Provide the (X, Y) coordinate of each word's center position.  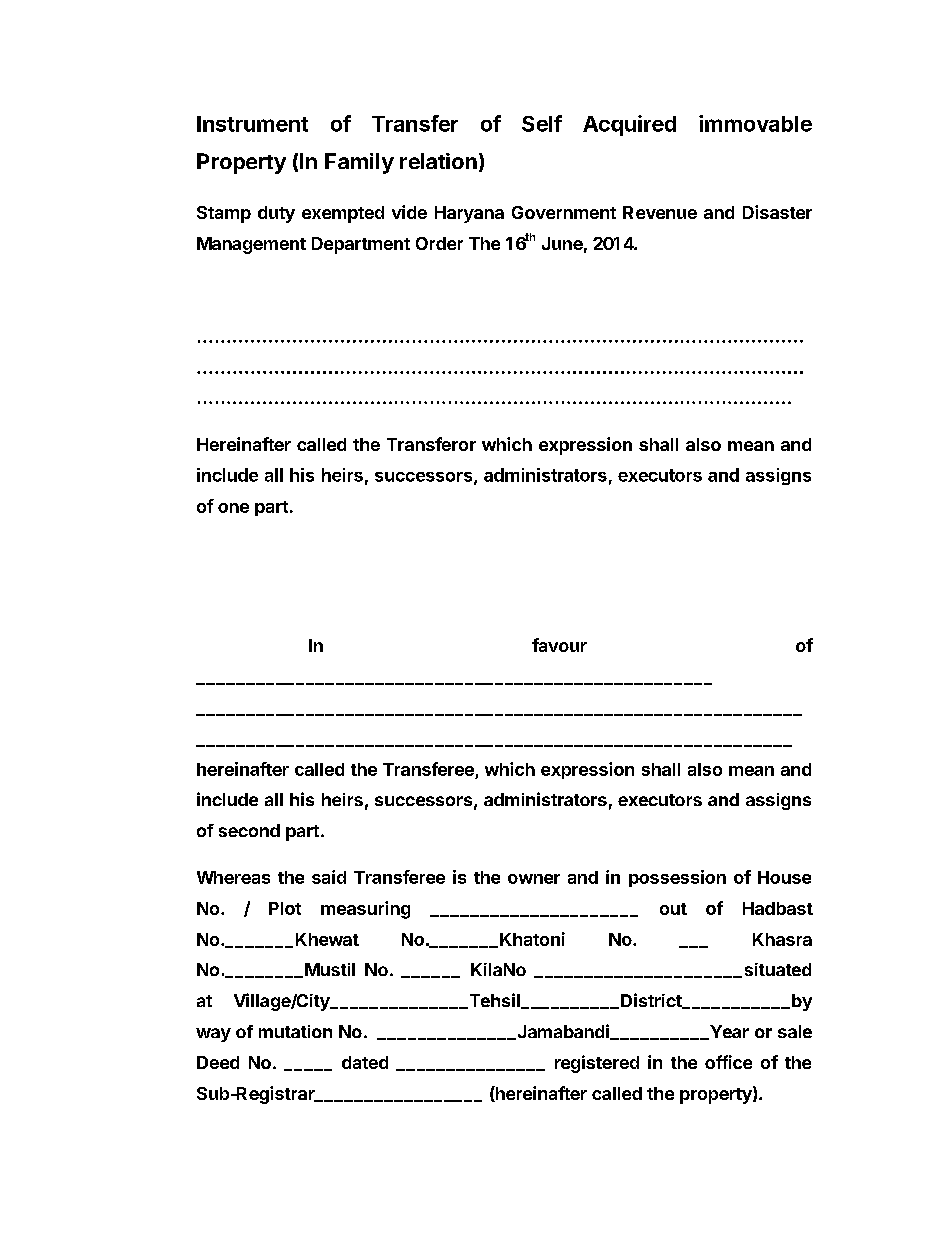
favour (559, 645)
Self (542, 123)
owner (534, 879)
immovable (755, 123)
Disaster (777, 212)
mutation (295, 1031)
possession (677, 878)
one (233, 508)
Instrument (252, 124)
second (249, 830)
